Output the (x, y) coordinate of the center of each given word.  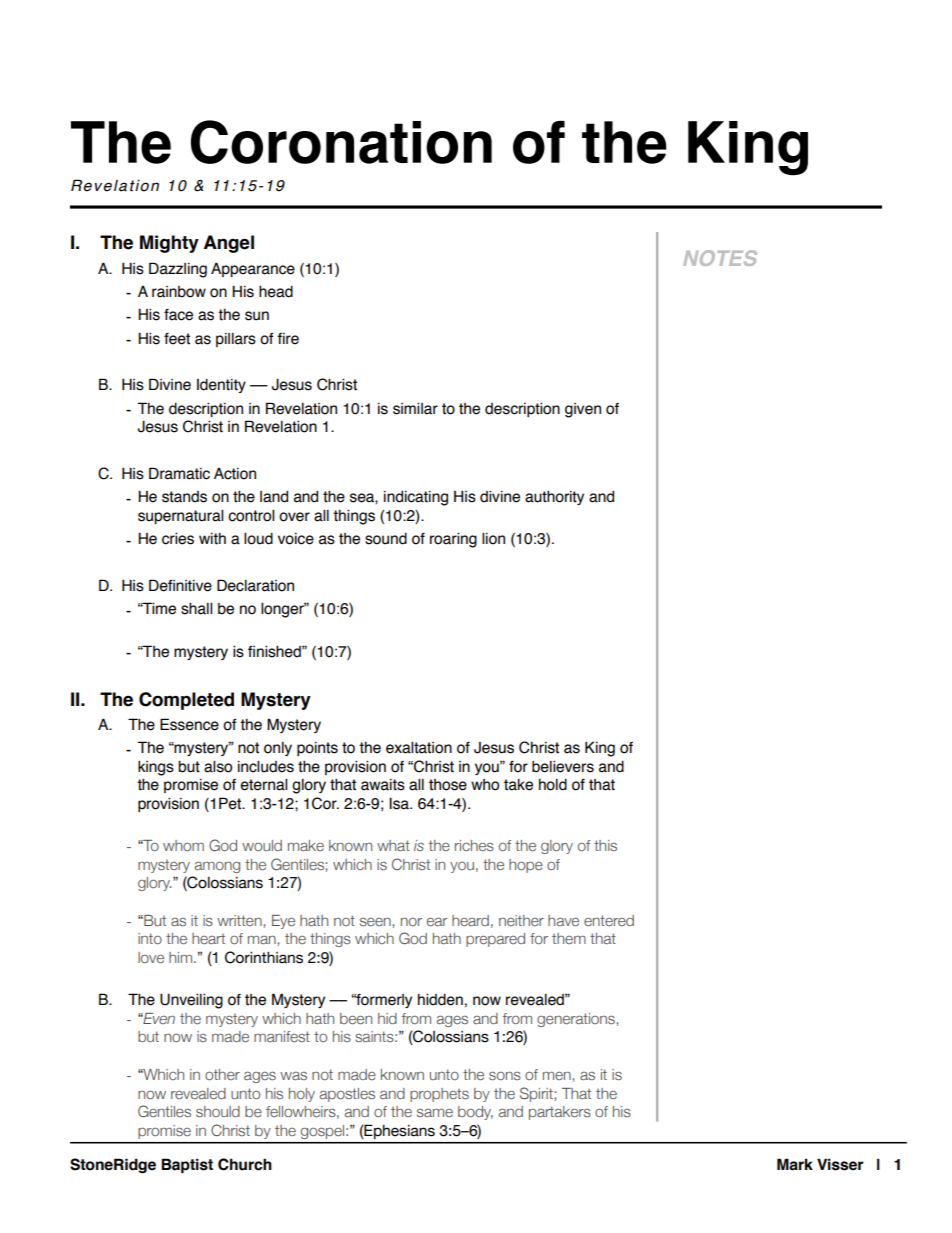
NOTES (720, 258)
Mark (795, 1164)
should (218, 1111)
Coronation (341, 142)
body (475, 1113)
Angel (229, 244)
